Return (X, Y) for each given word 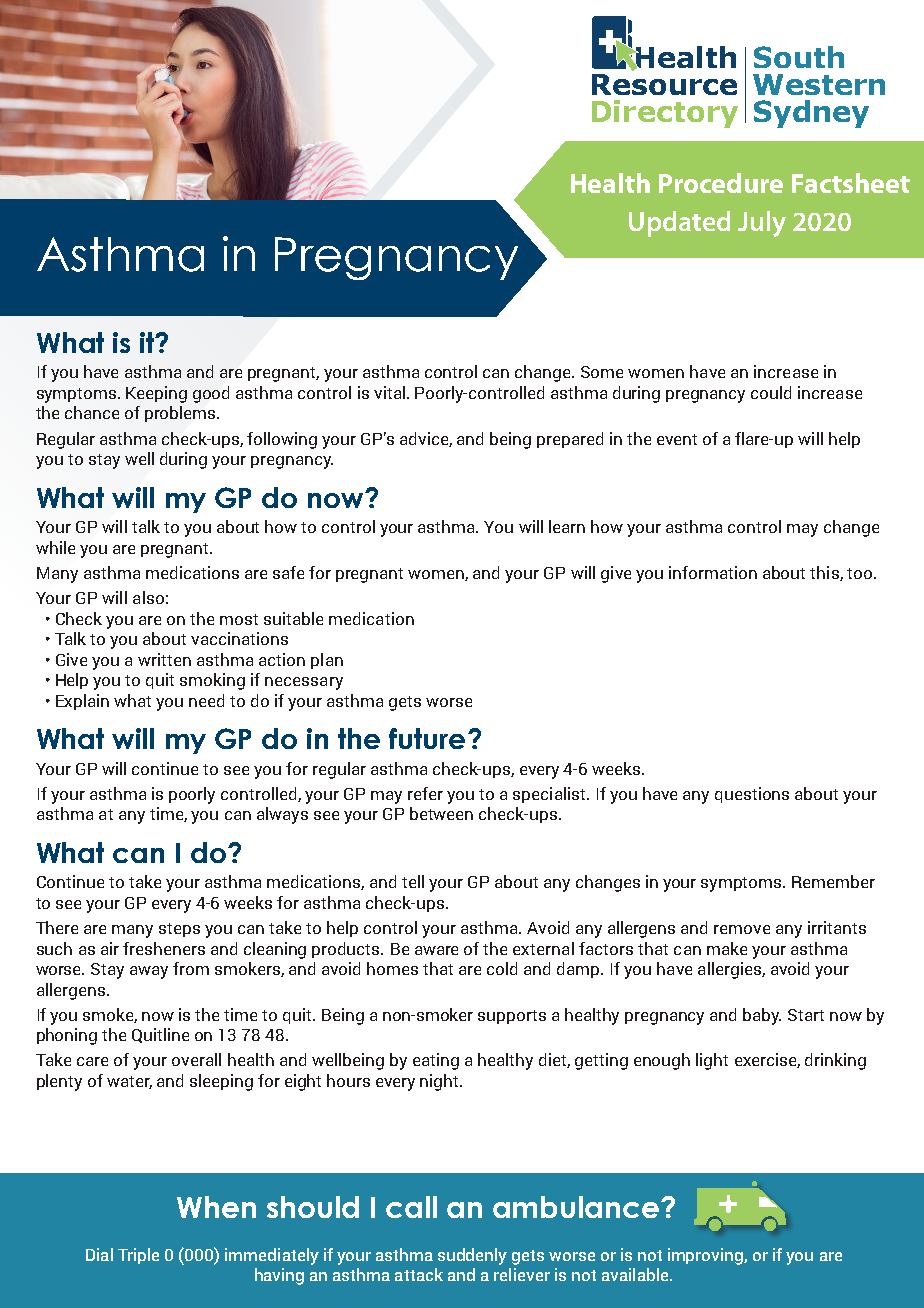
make (727, 948)
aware (436, 950)
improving (706, 1256)
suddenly (472, 1256)
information (713, 572)
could (771, 392)
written (164, 659)
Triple (138, 1256)
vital (391, 392)
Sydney (811, 114)
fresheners (164, 948)
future (427, 738)
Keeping (156, 394)
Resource (664, 84)
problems (181, 414)
